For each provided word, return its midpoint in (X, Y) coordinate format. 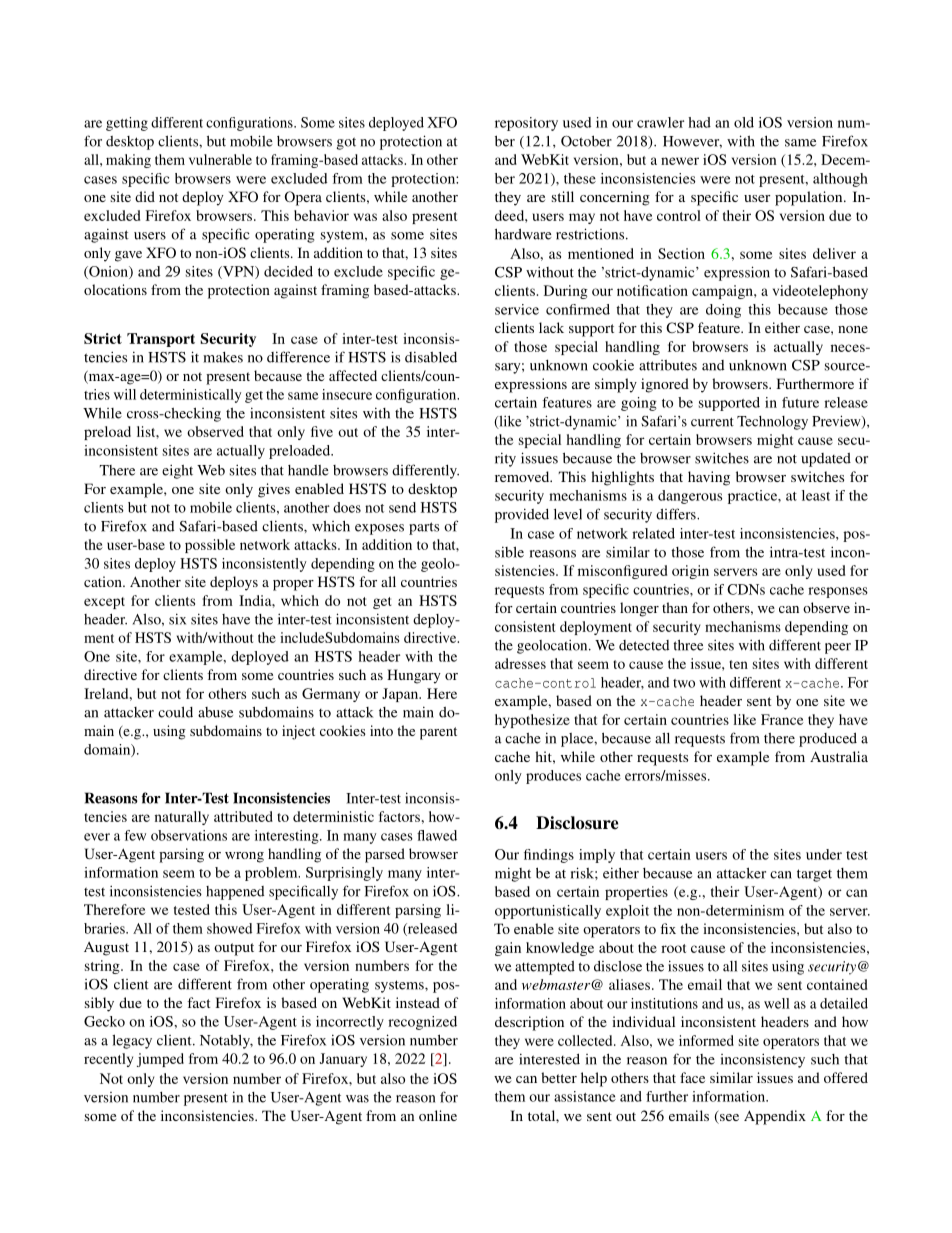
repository (526, 124)
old (744, 122)
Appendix (775, 1117)
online (438, 1115)
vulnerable (220, 159)
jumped (160, 1060)
